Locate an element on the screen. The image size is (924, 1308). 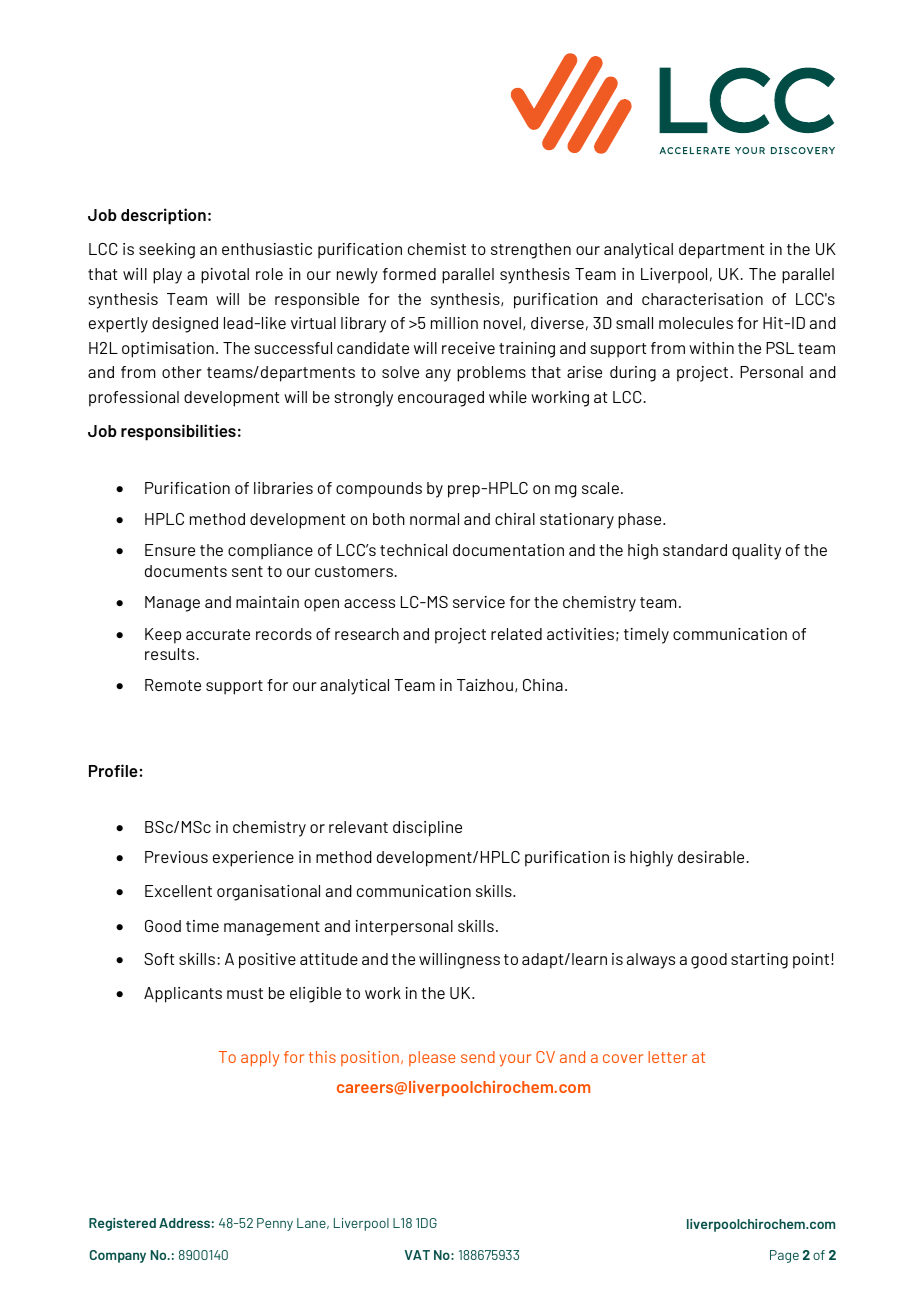
normal is located at coordinates (434, 519).
